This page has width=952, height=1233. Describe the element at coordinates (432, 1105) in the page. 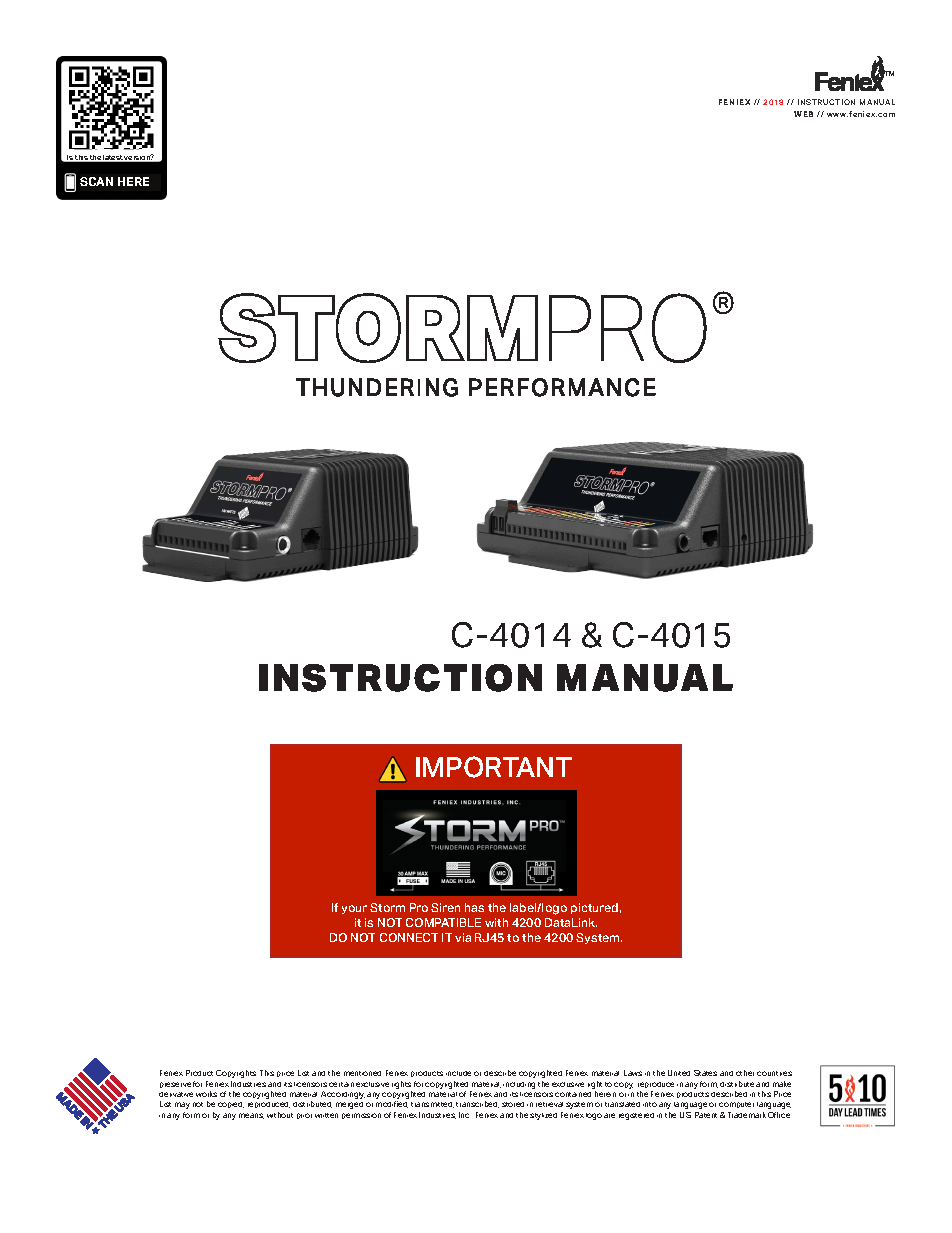

I see `transmitted` at that location.
